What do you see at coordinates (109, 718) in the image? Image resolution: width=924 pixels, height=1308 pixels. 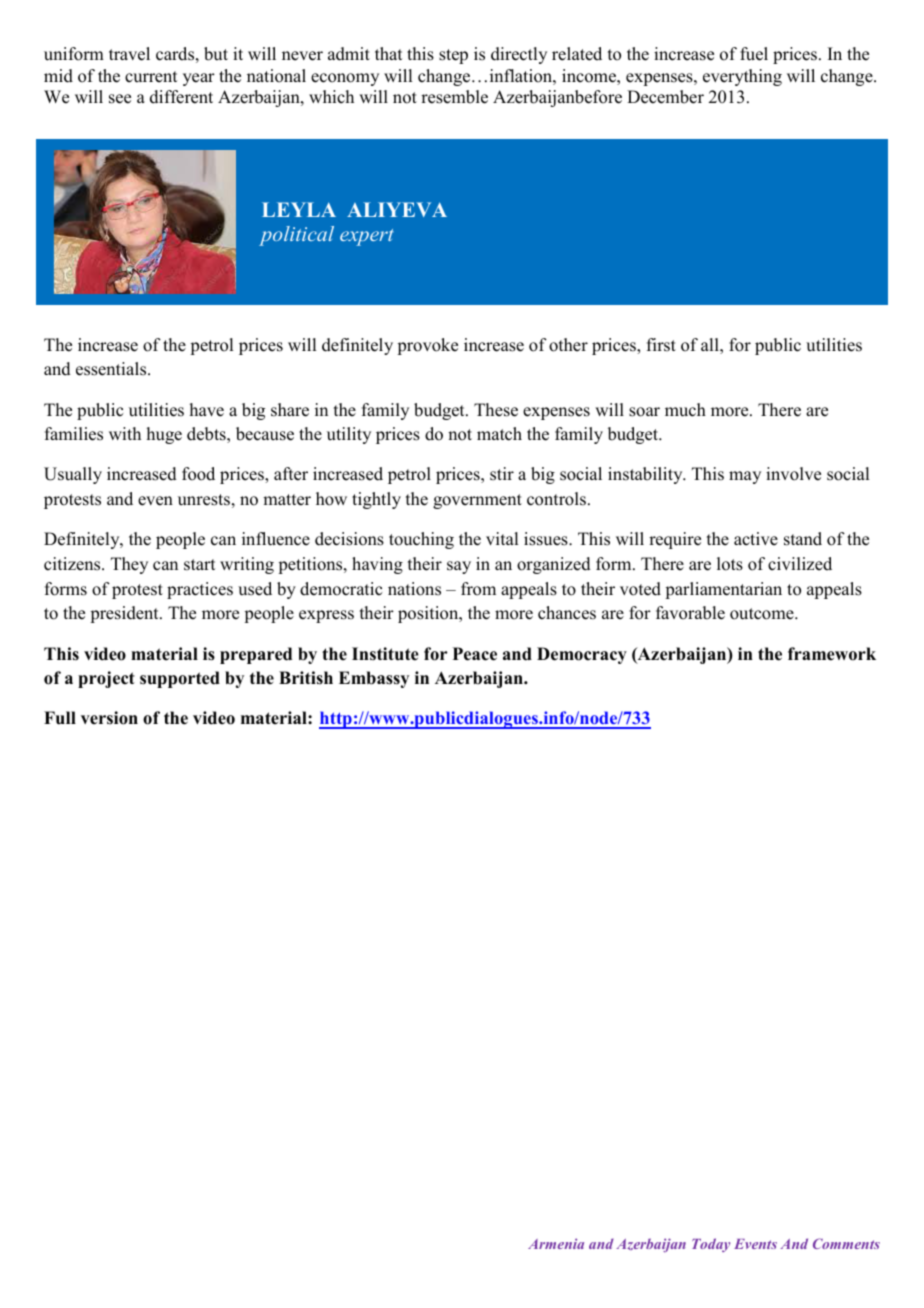 I see `version` at bounding box center [109, 718].
